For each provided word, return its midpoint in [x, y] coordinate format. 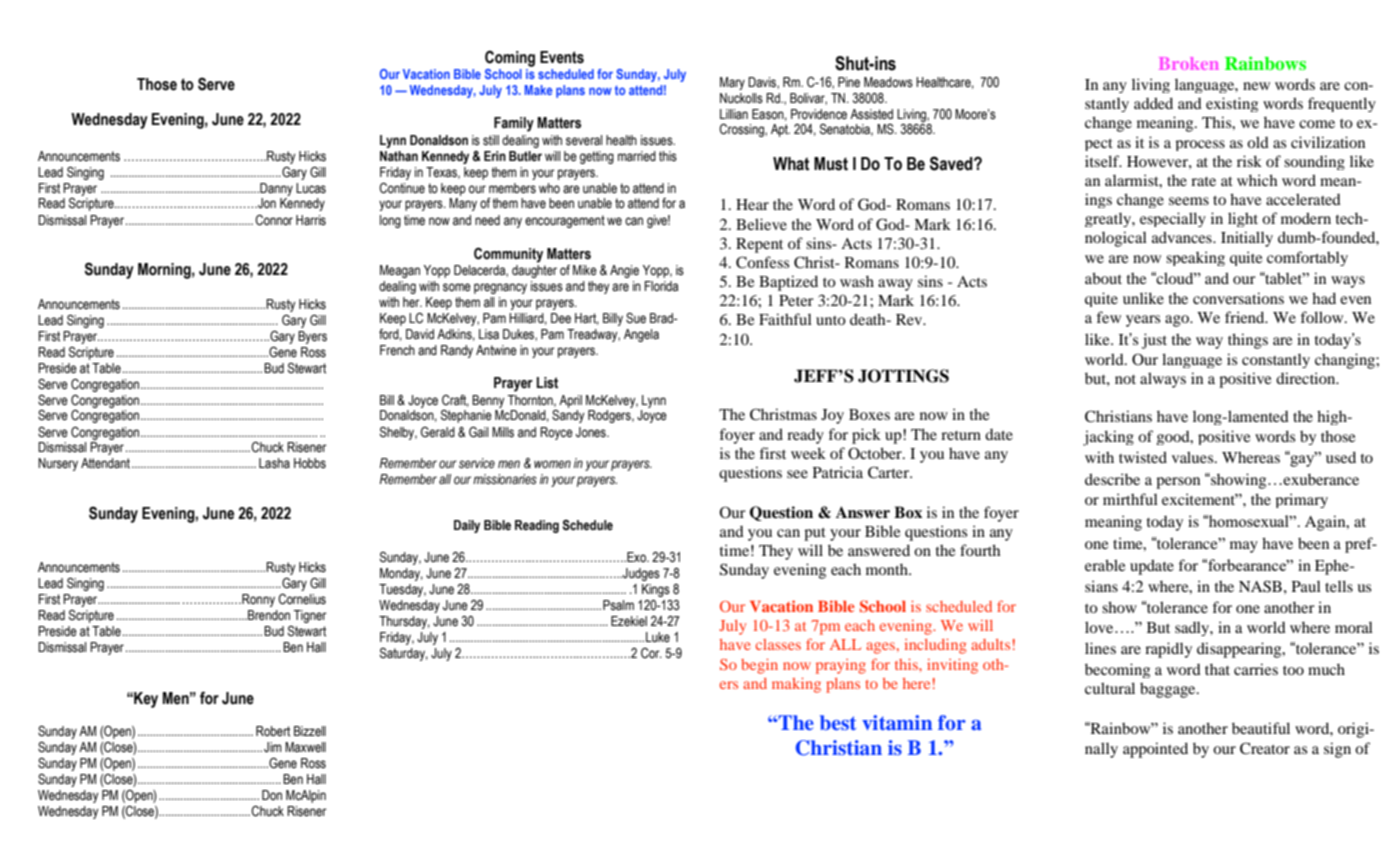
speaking [1195, 258]
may [1244, 547]
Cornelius [302, 599]
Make [538, 90]
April [570, 401]
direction [1307, 378]
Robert [273, 731]
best [838, 722]
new [1256, 86]
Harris [311, 220]
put [815, 534]
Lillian [734, 114]
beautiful [1261, 728]
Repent [759, 245]
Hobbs [310, 463]
